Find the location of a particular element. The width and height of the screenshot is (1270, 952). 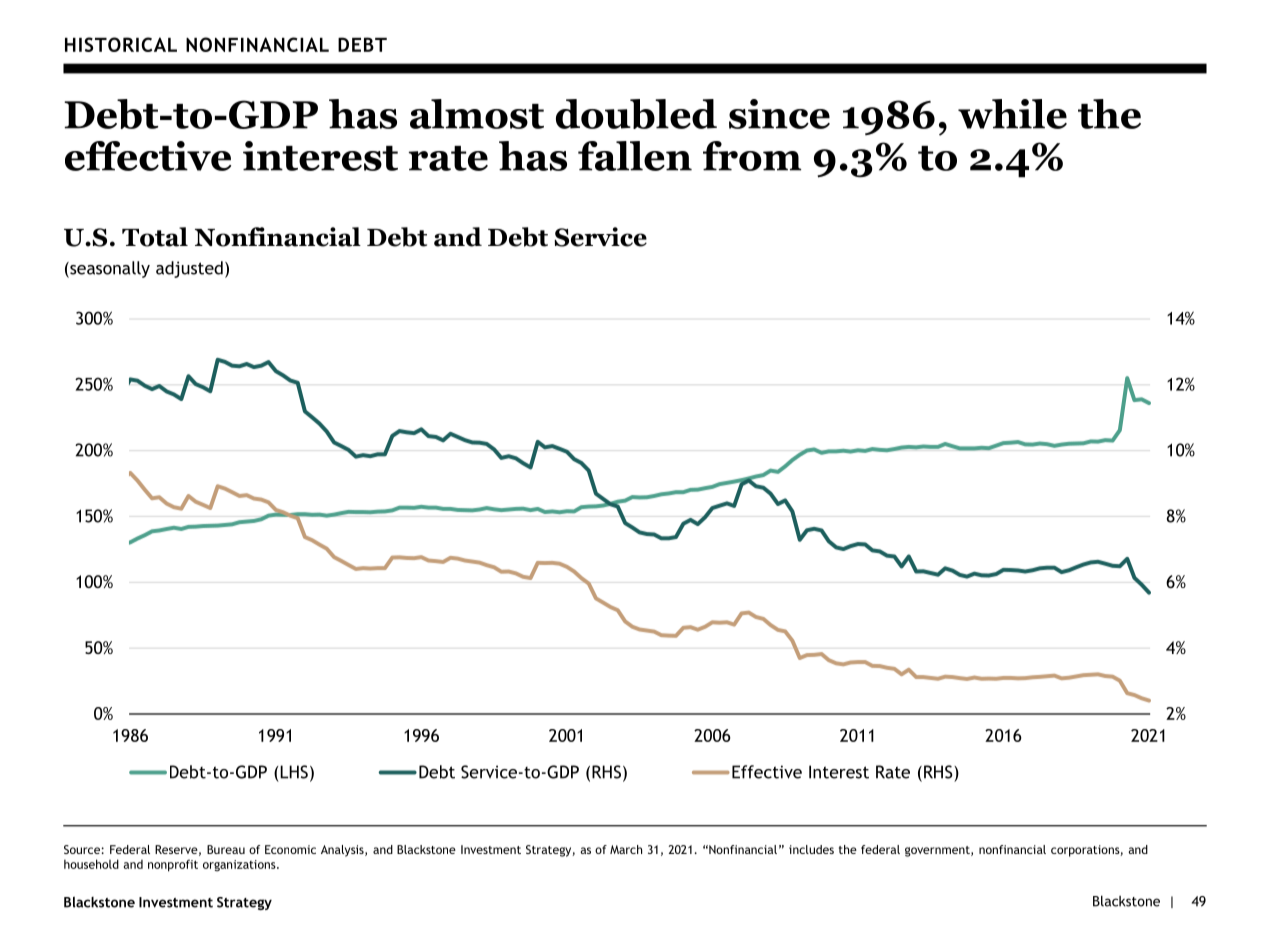

seasonally is located at coordinates (109, 269).
